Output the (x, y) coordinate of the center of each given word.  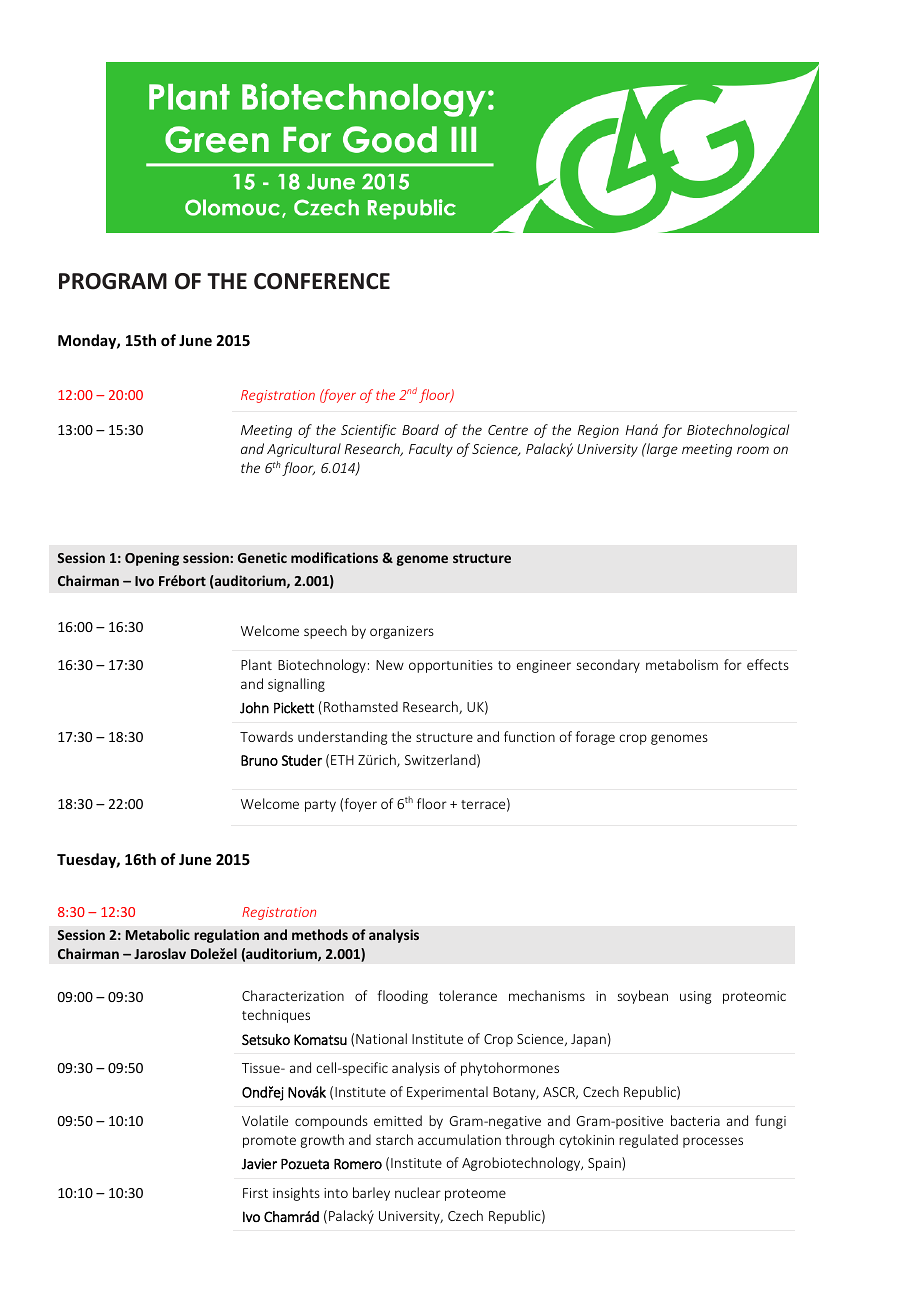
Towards (266, 736)
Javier (259, 1164)
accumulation (459, 1139)
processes (713, 1142)
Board (420, 429)
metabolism (682, 664)
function (529, 736)
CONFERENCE (322, 281)
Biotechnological (738, 431)
